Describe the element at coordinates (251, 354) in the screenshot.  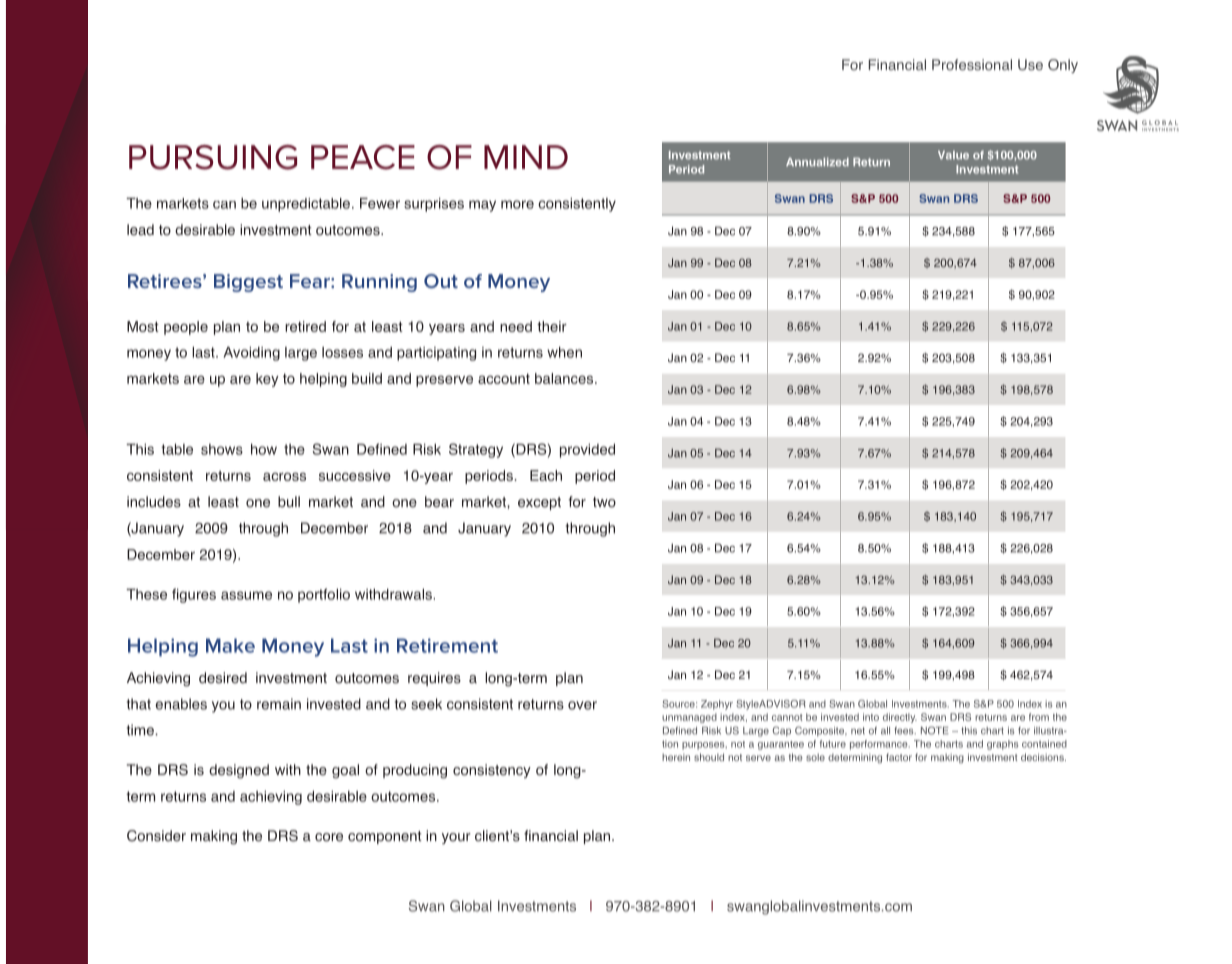
I see `Avoiding` at that location.
